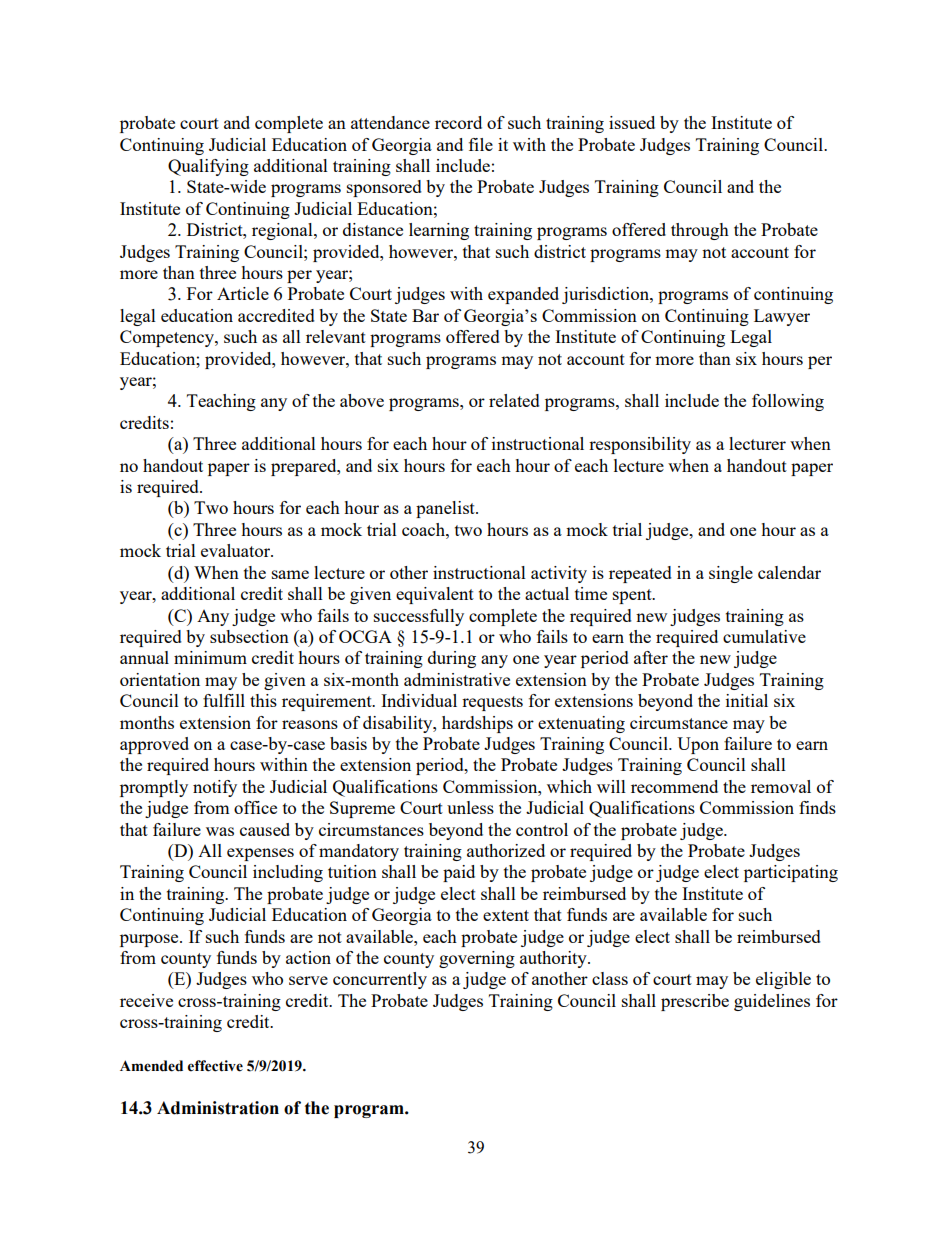 This page has height=1233, width=952. Describe the element at coordinates (788, 402) in the page. I see `following` at that location.
